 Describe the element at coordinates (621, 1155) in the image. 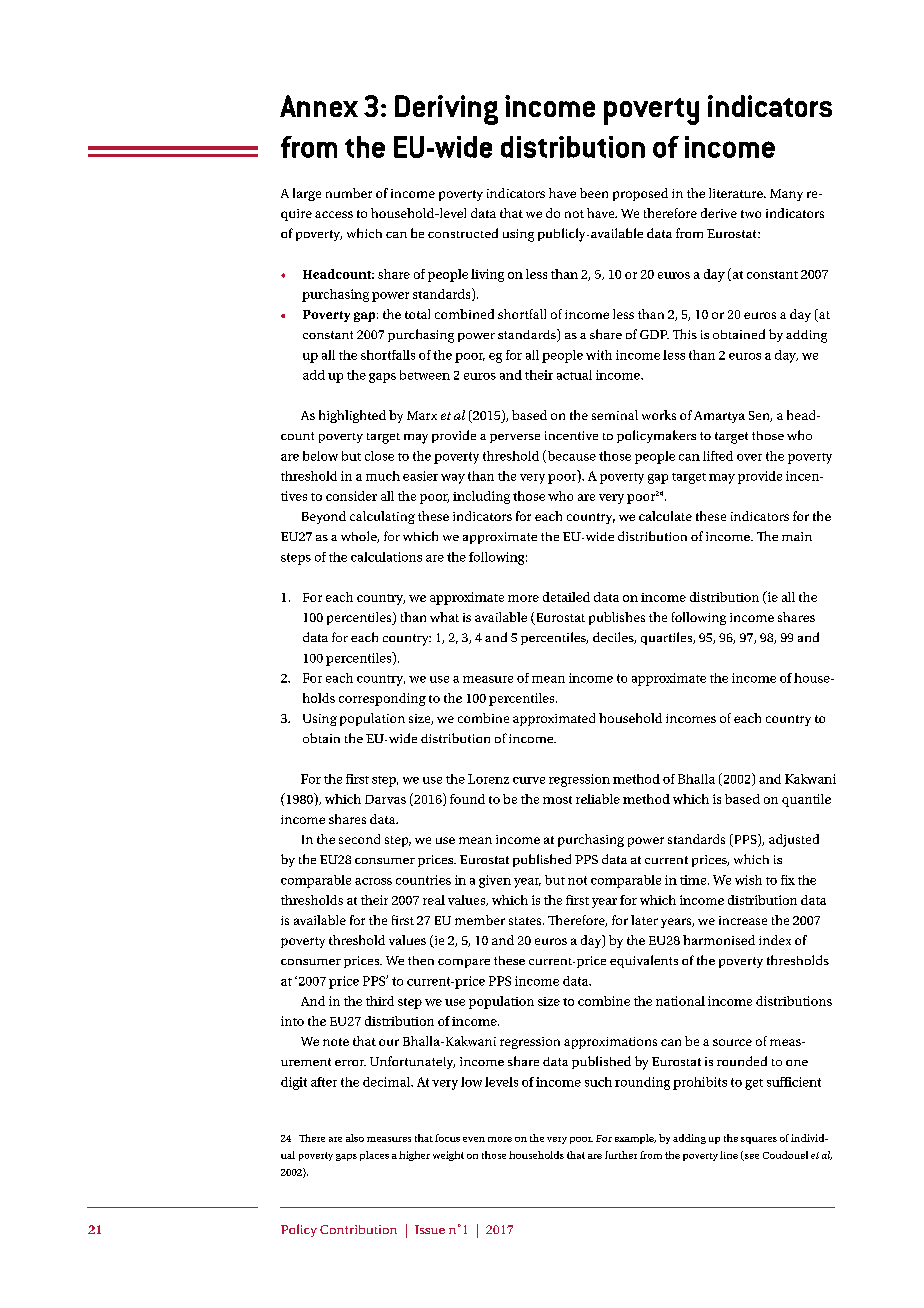

I see `further` at that location.
